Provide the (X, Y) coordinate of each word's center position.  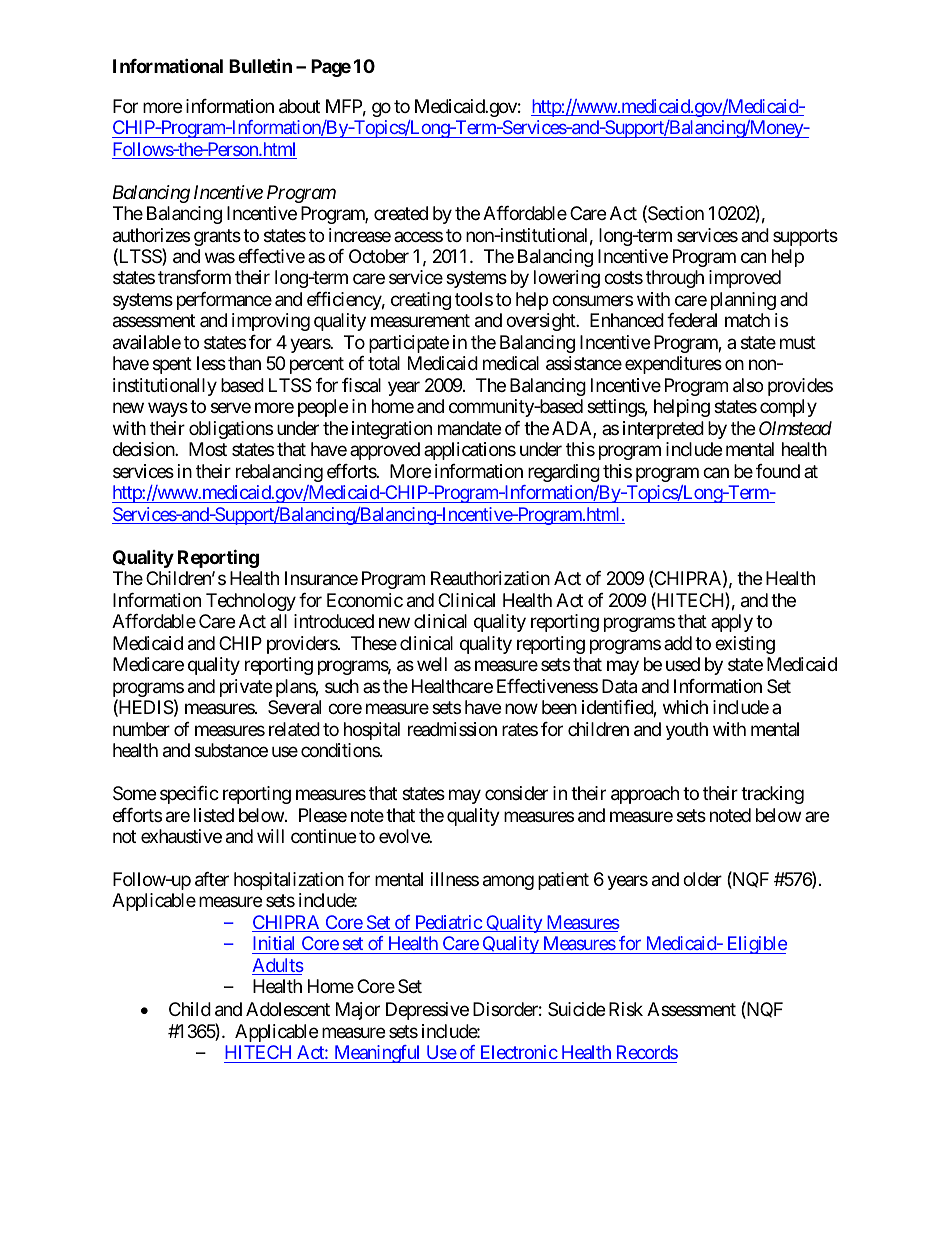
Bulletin (260, 65)
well (432, 664)
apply (732, 623)
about (299, 106)
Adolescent (288, 1009)
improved (745, 279)
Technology (251, 602)
